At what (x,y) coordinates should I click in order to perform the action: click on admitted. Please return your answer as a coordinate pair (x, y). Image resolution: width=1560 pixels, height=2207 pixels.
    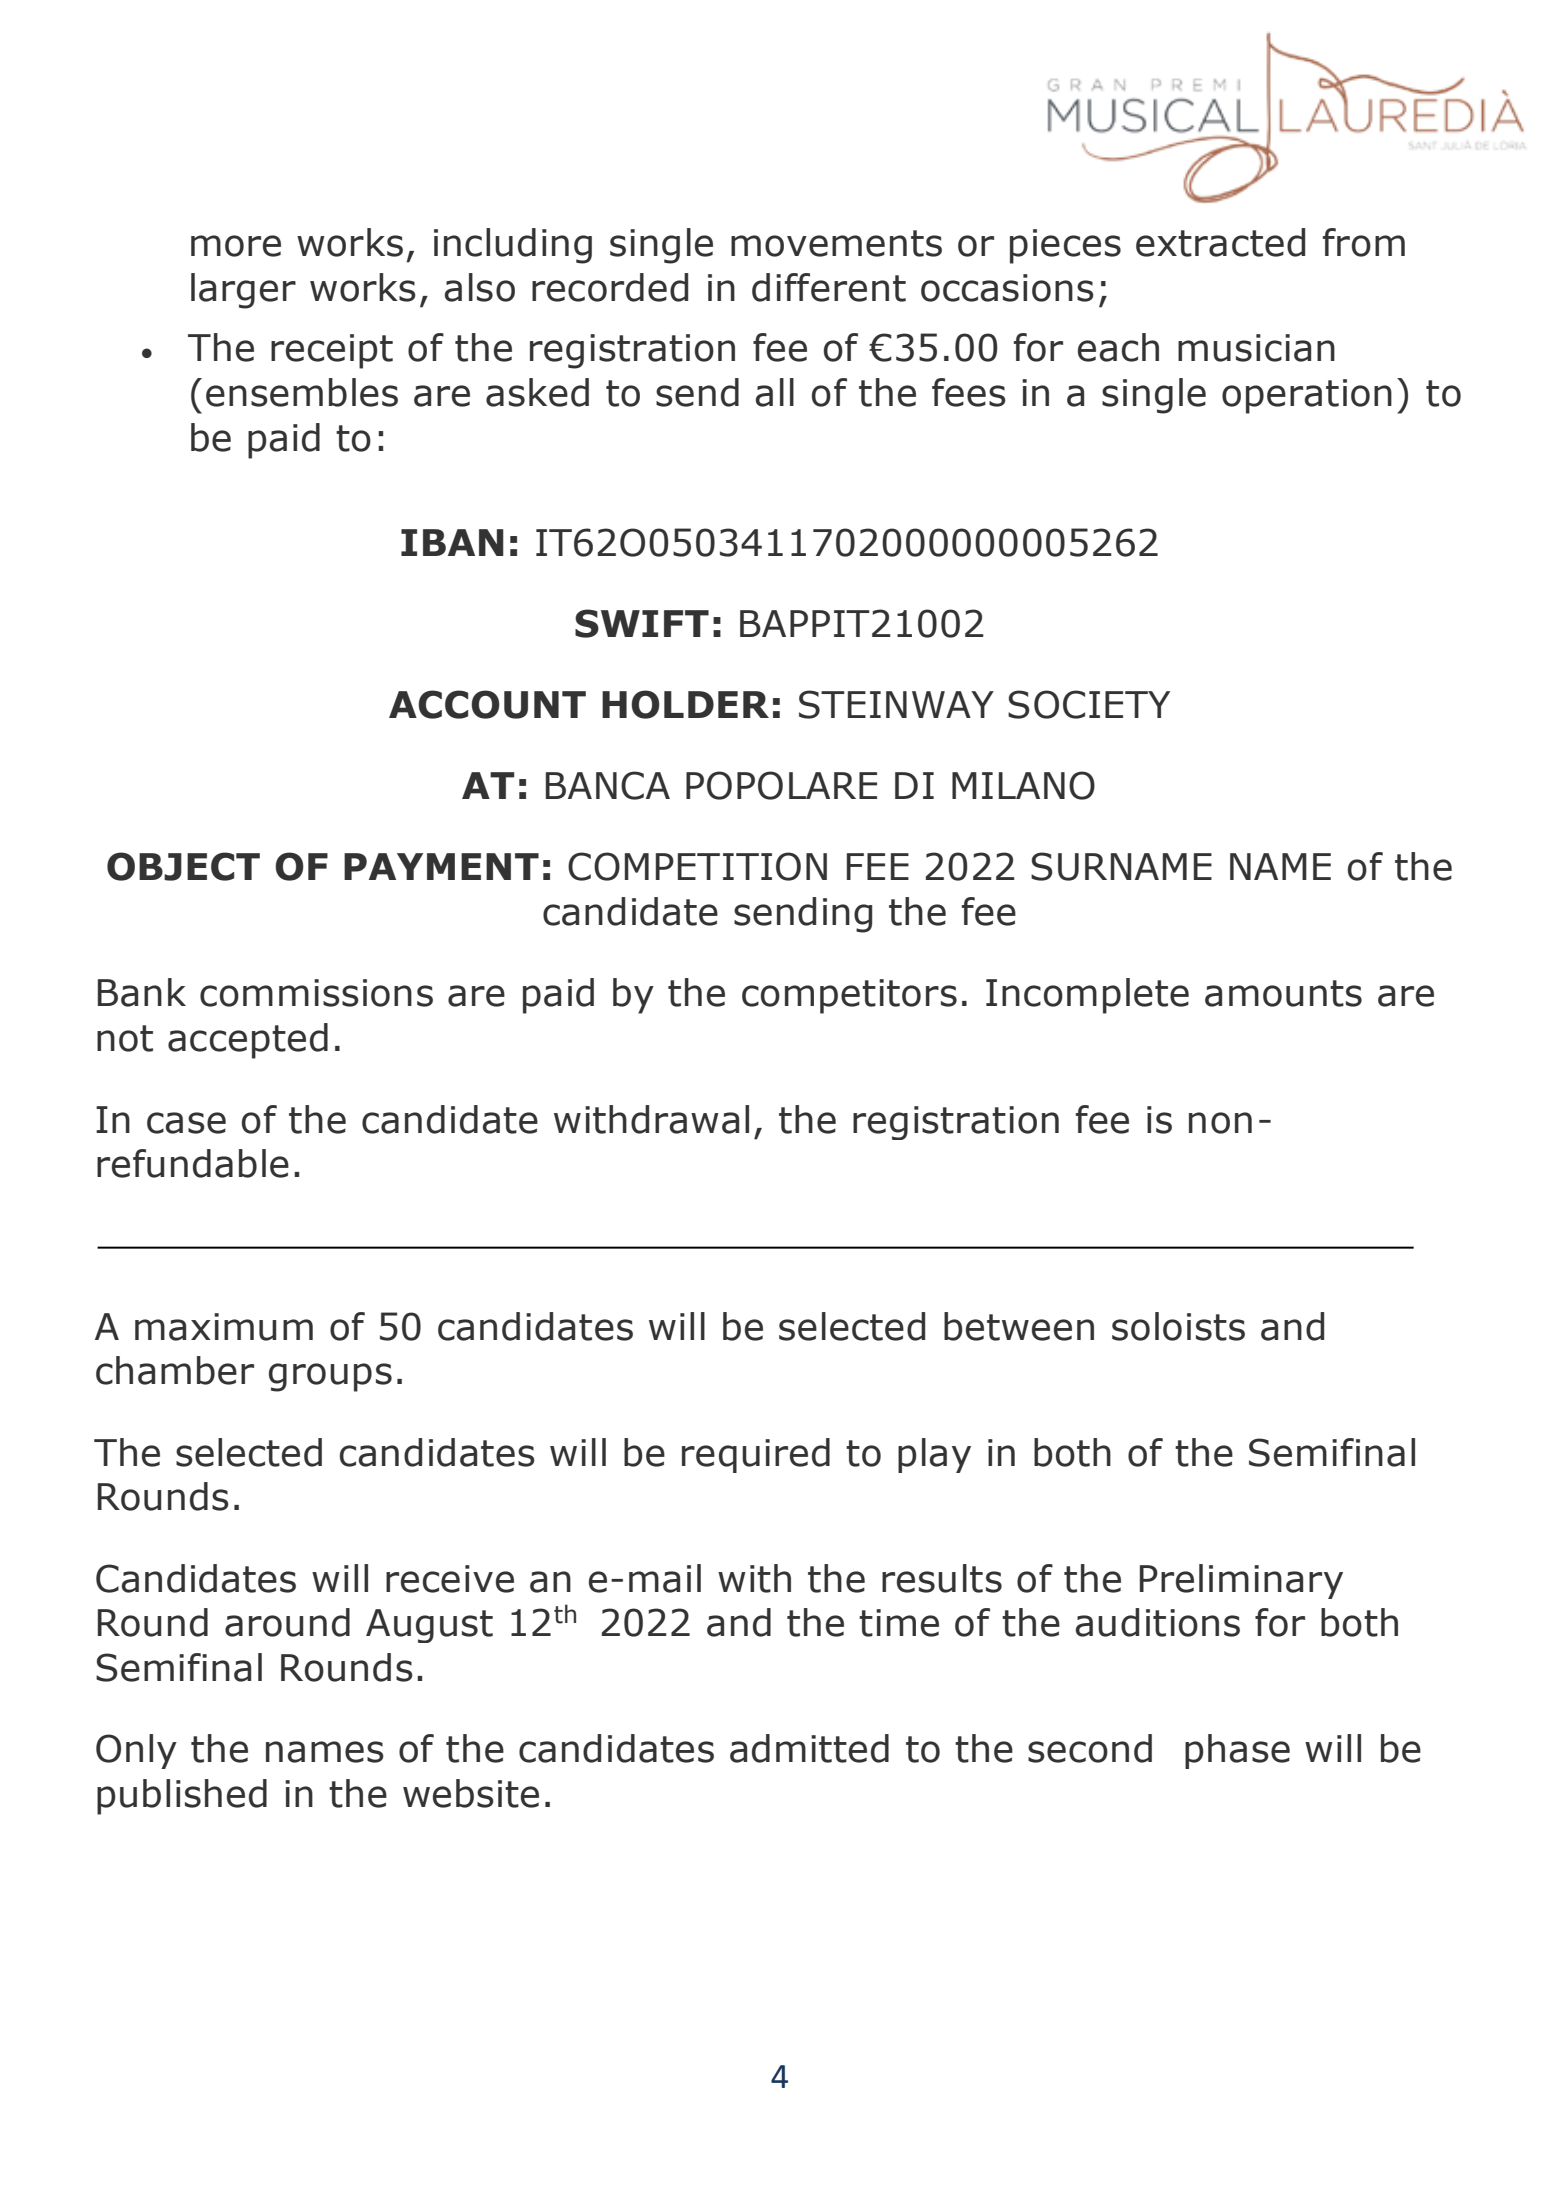
    Looking at the image, I should click on (809, 1748).
